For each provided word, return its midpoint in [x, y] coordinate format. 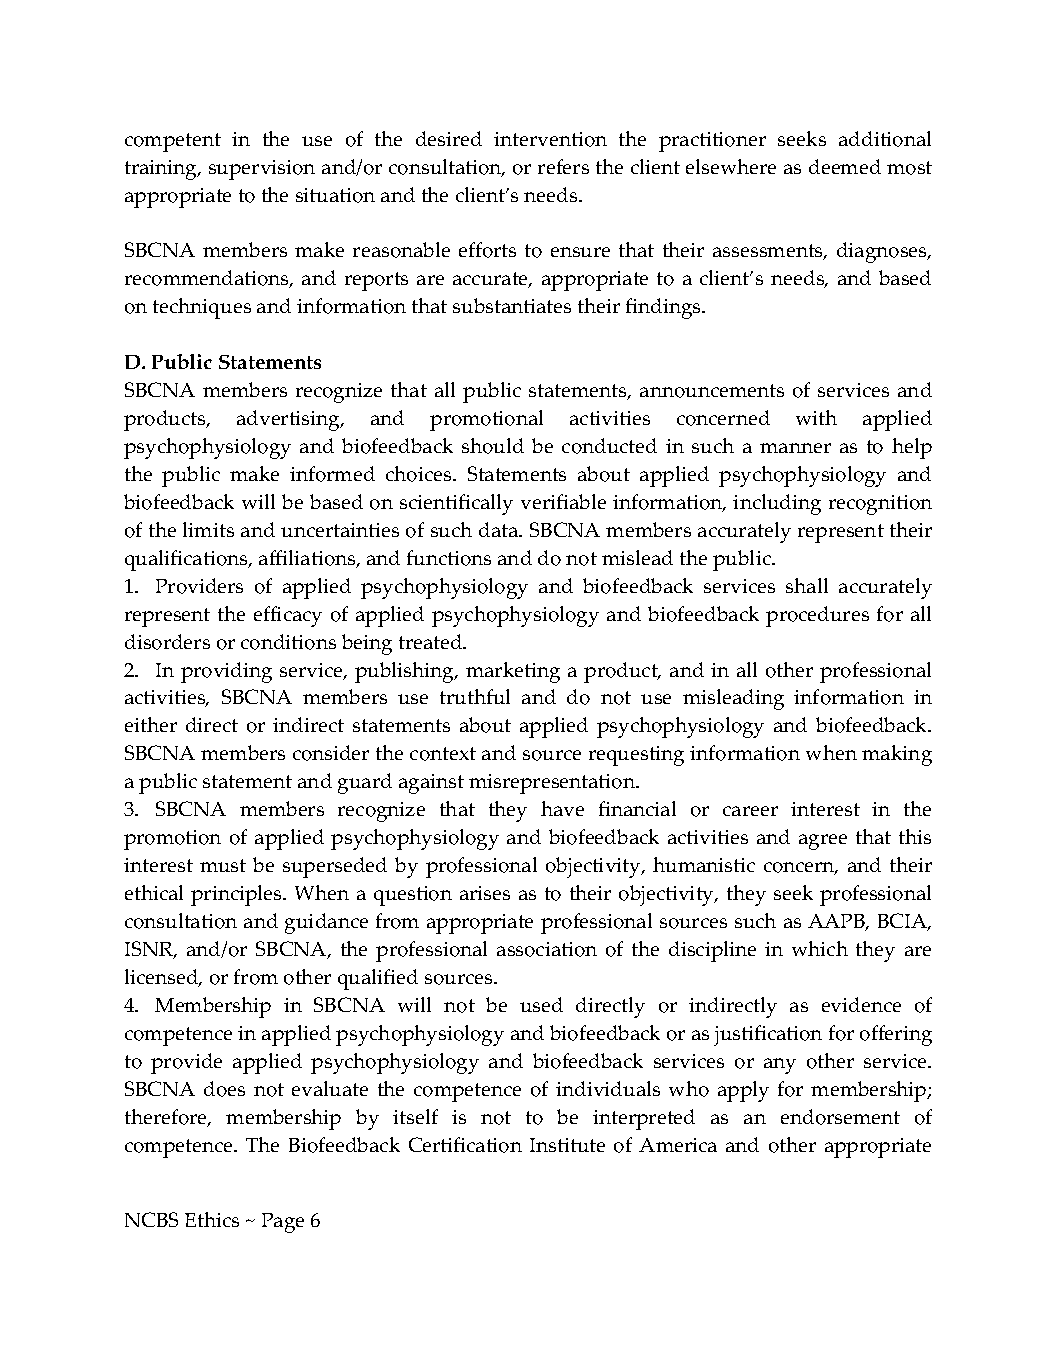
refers [563, 166]
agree [823, 842]
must [223, 865]
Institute [567, 1145]
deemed [845, 166]
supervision [262, 170]
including [777, 504]
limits [208, 529]
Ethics [212, 1219]
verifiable [563, 501]
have [562, 808]
